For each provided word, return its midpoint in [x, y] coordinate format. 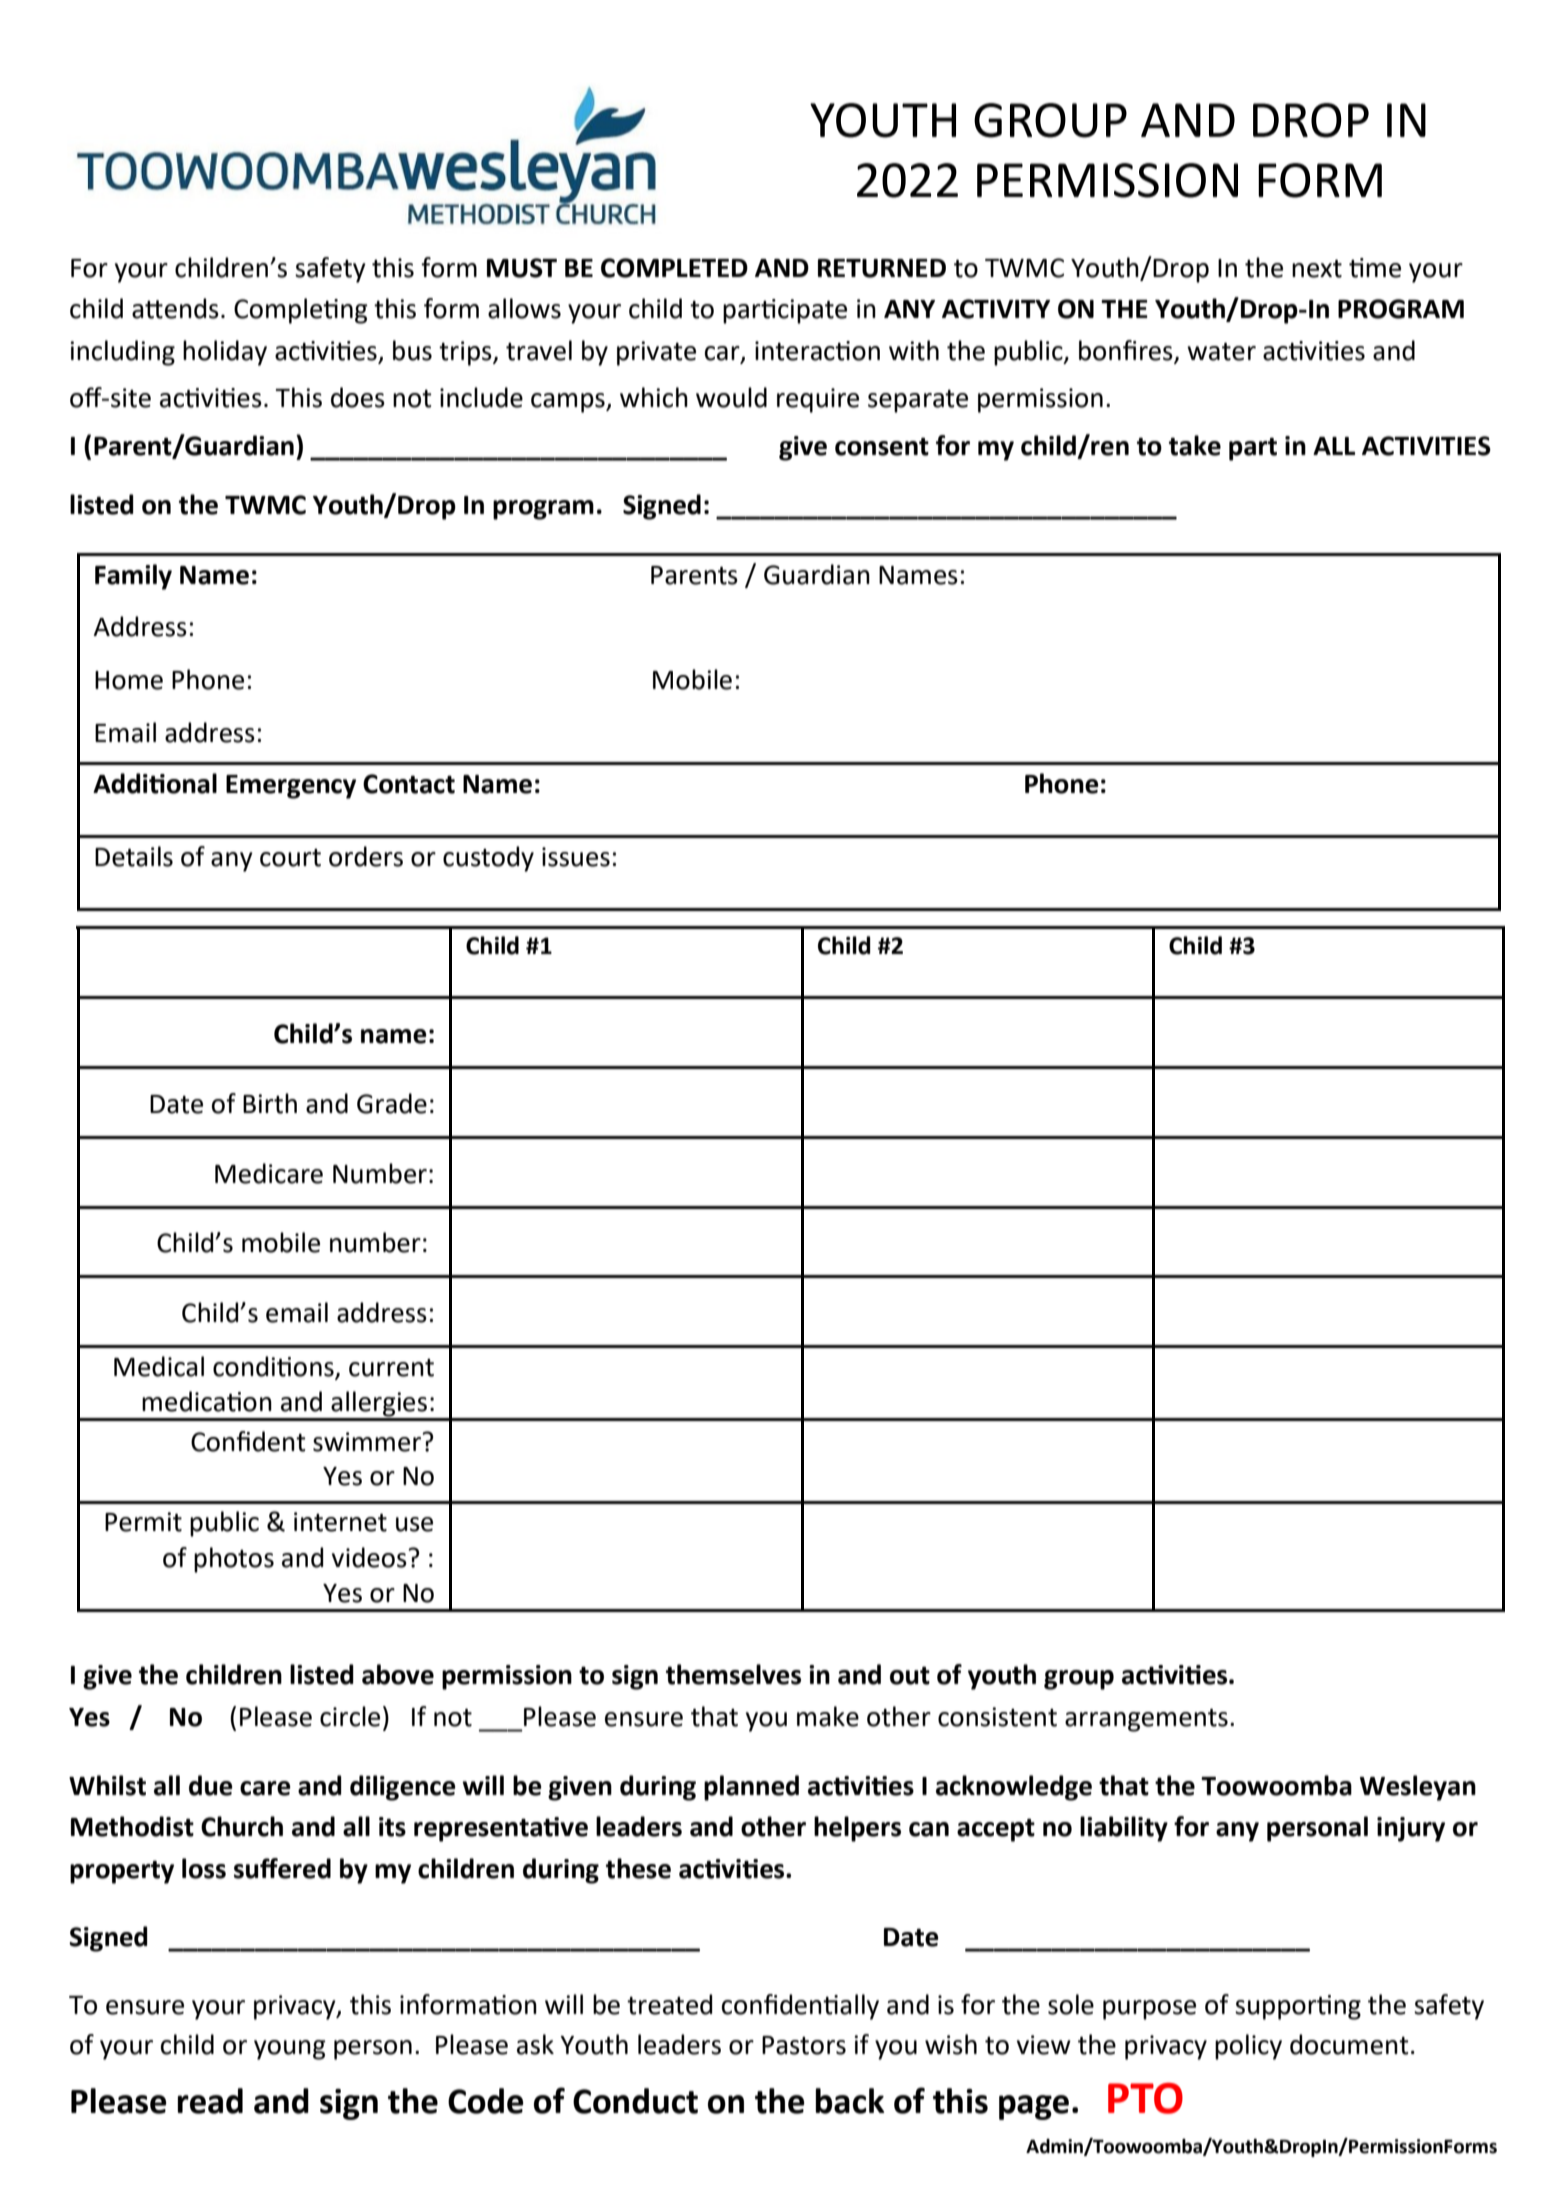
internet [340, 1522]
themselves [733, 1674]
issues [576, 857]
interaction [817, 351]
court [290, 858]
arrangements [1146, 1720]
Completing [301, 311]
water [1221, 352]
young [290, 2050]
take [1195, 445]
